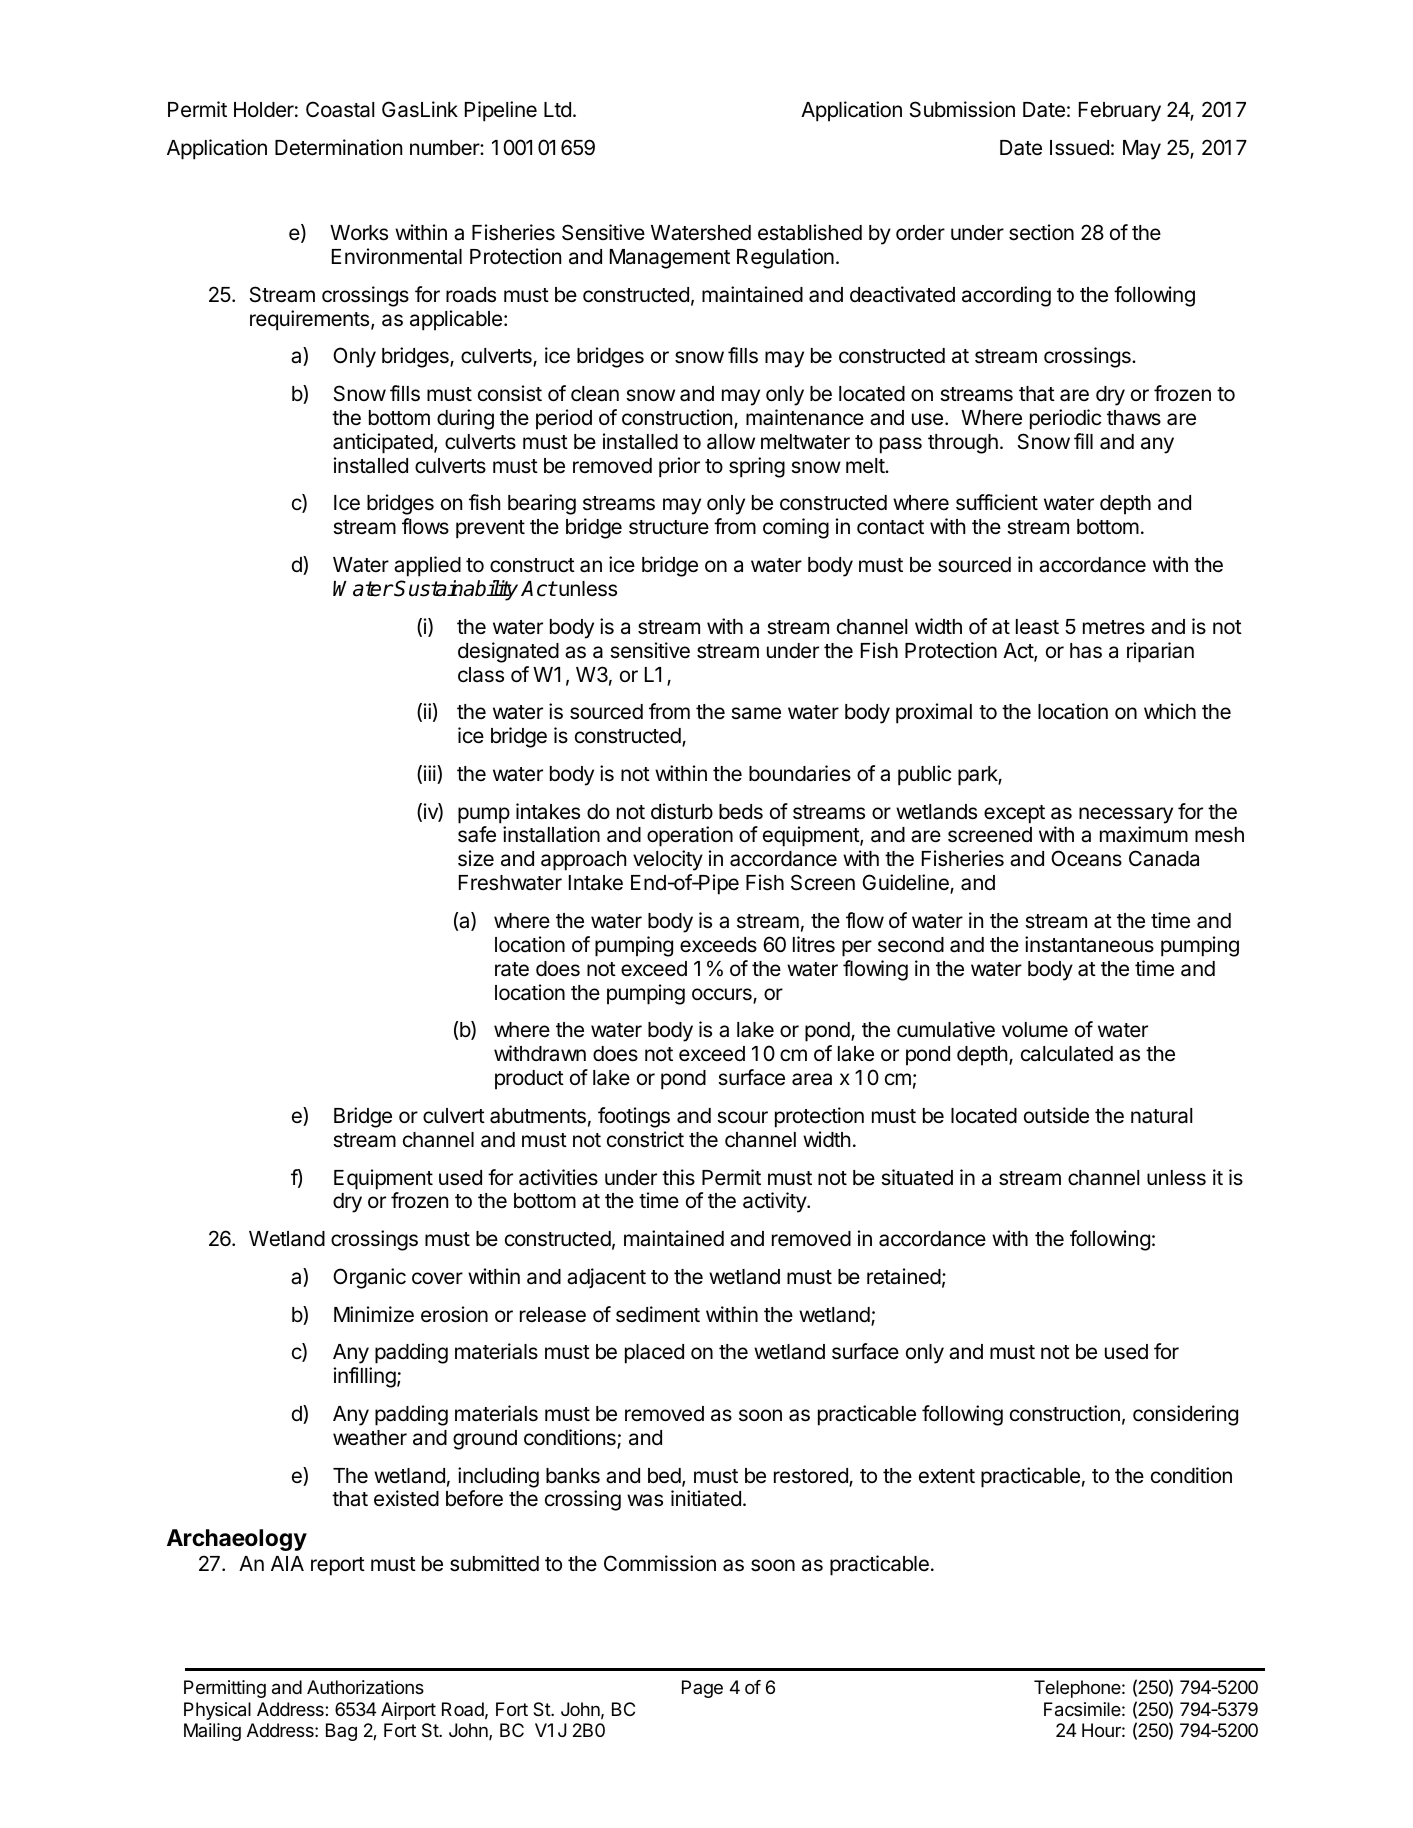 The height and width of the screenshot is (1828, 1413). Describe the element at coordinates (476, 858) in the screenshot. I see `size` at that location.
